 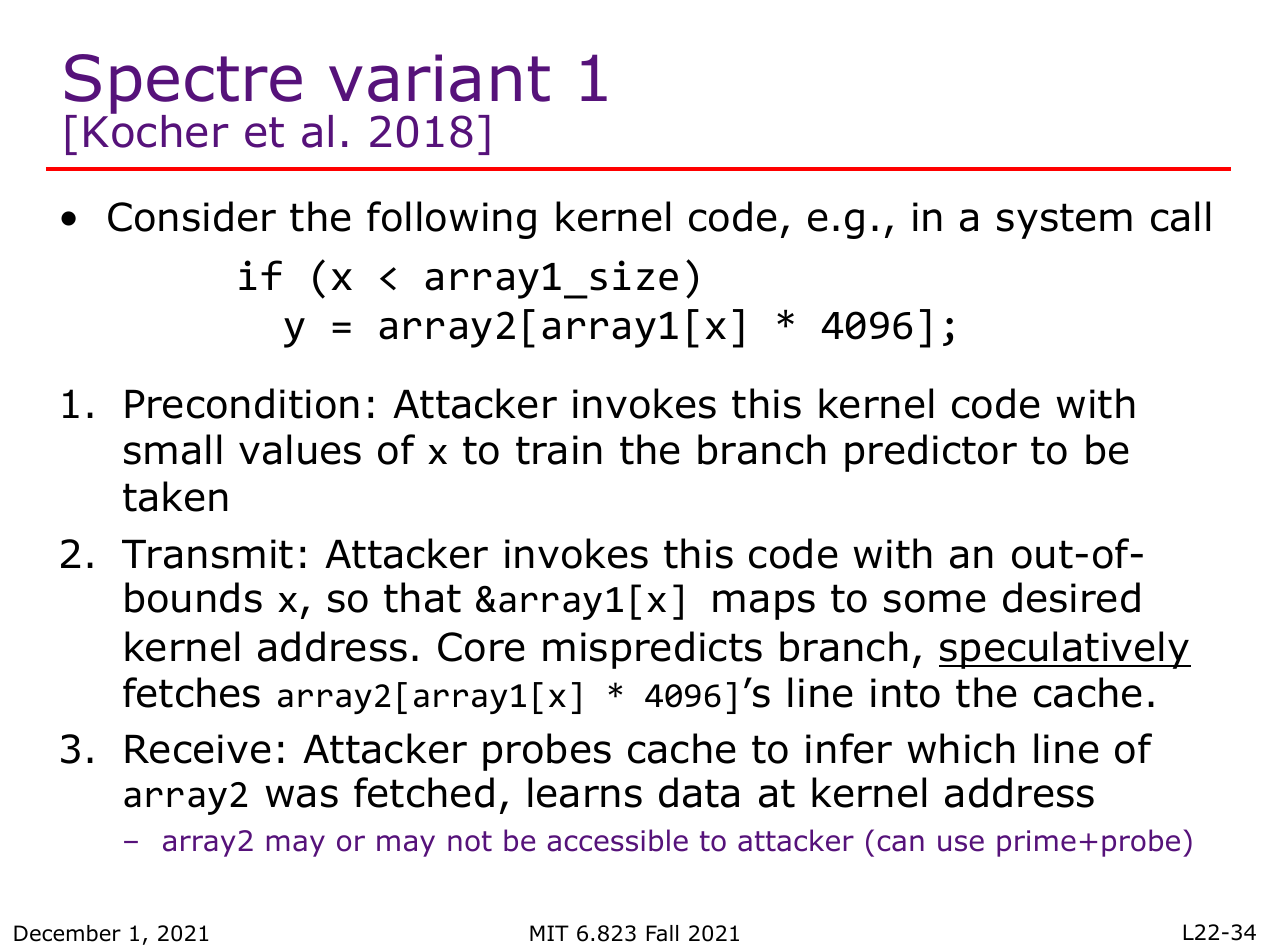 What do you see at coordinates (559, 450) in the document?
I see `train` at bounding box center [559, 450].
